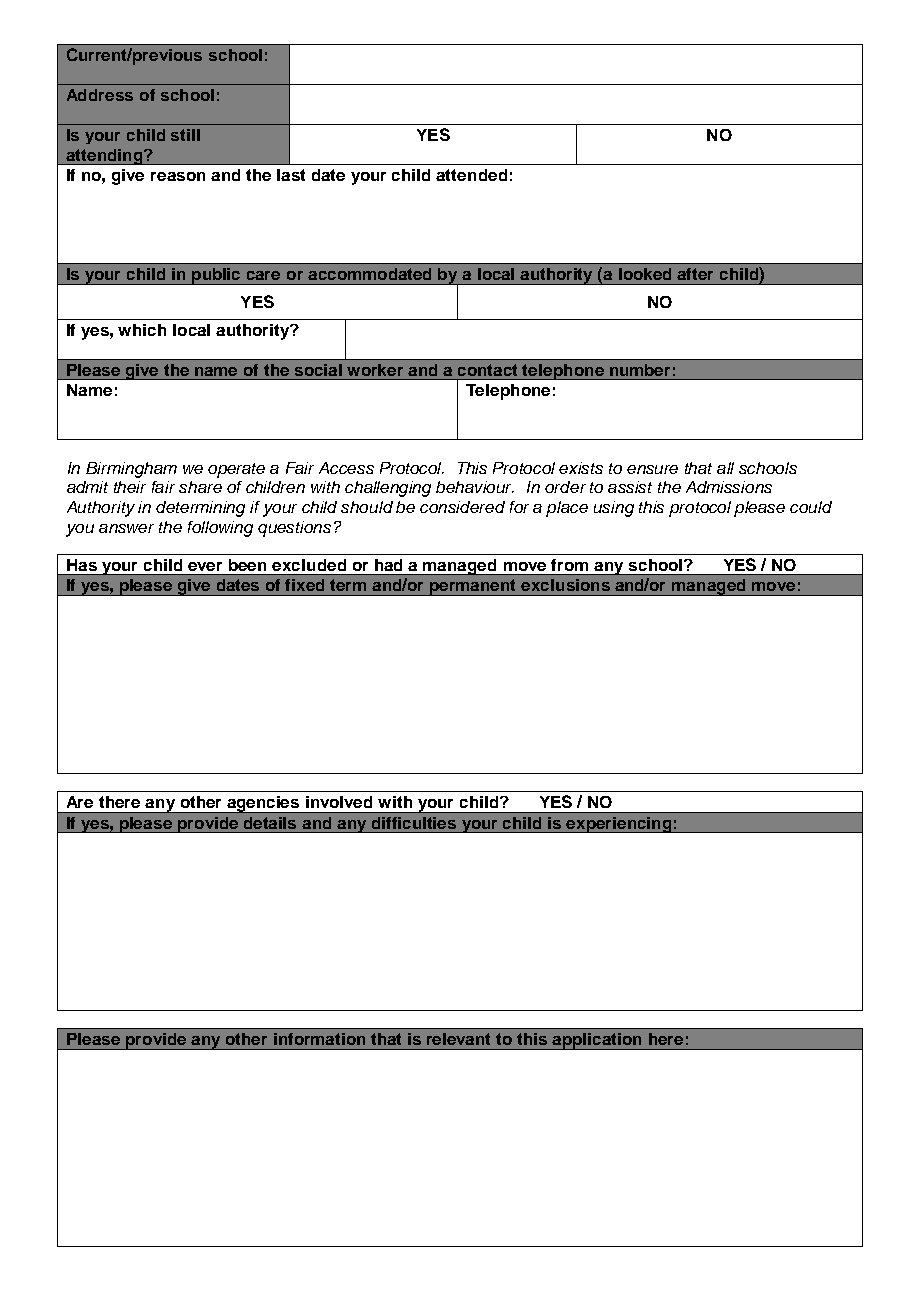 The height and width of the image is (1308, 924). I want to click on exclusions, so click(565, 585).
